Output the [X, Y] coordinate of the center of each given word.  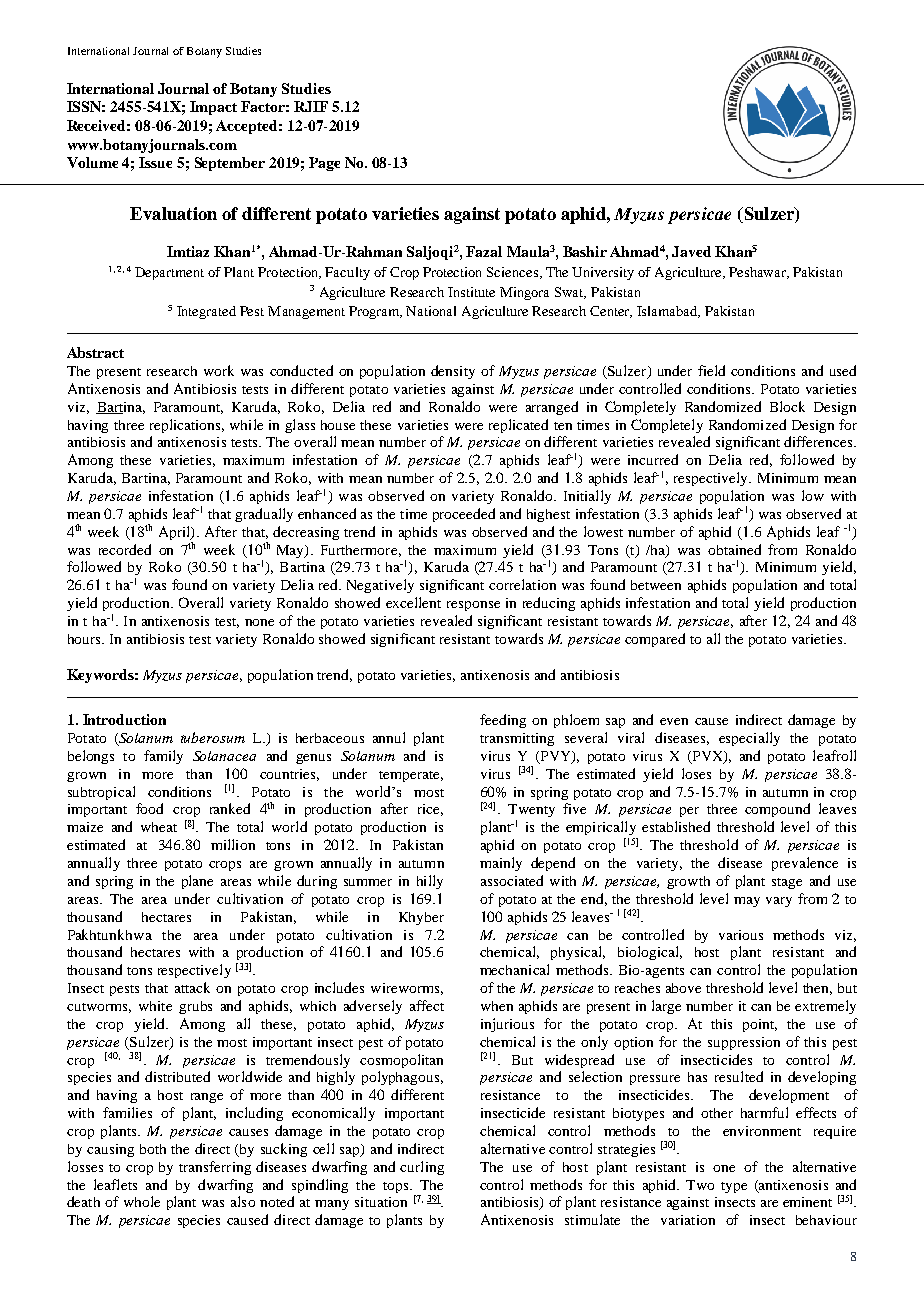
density [453, 372]
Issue [155, 162]
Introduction [124, 719]
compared [655, 640]
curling [422, 1168]
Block [787, 406]
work [219, 370]
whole [142, 1201]
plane [197, 882]
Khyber [421, 918]
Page [324, 164]
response [473, 606]
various [741, 935]
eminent [807, 1202]
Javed [691, 251]
